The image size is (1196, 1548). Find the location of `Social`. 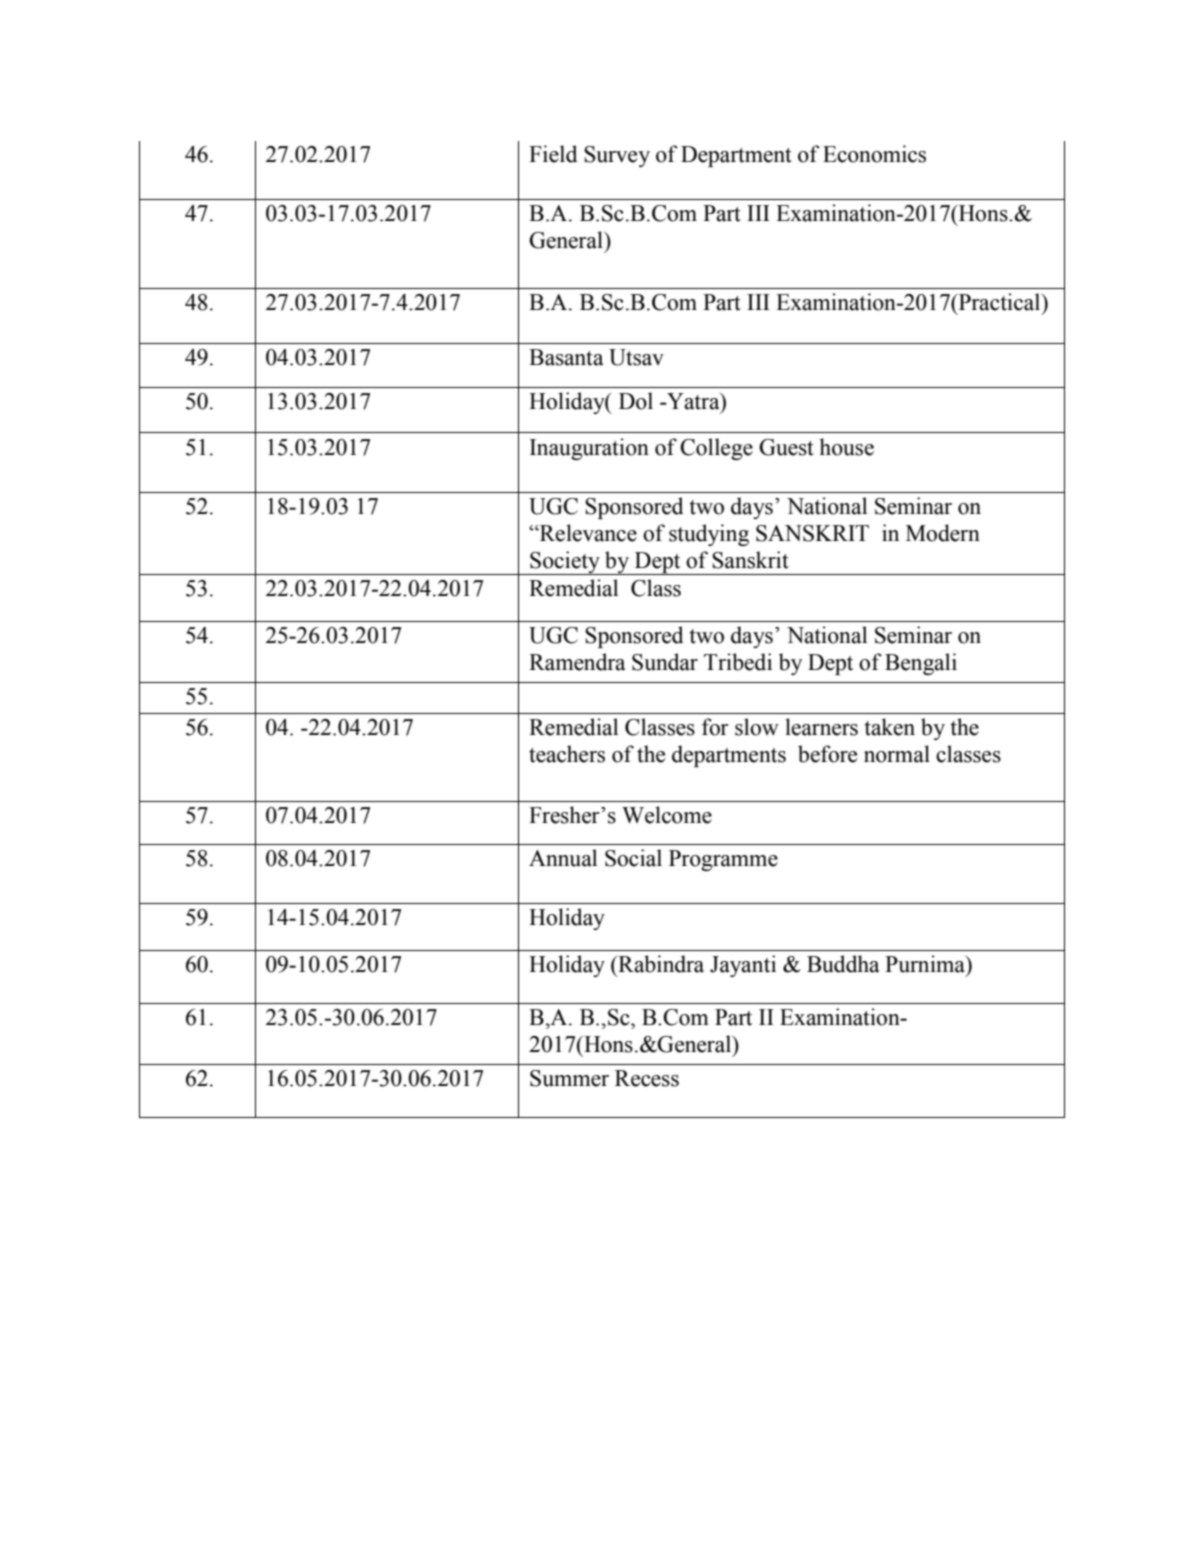

Social is located at coordinates (633, 858).
